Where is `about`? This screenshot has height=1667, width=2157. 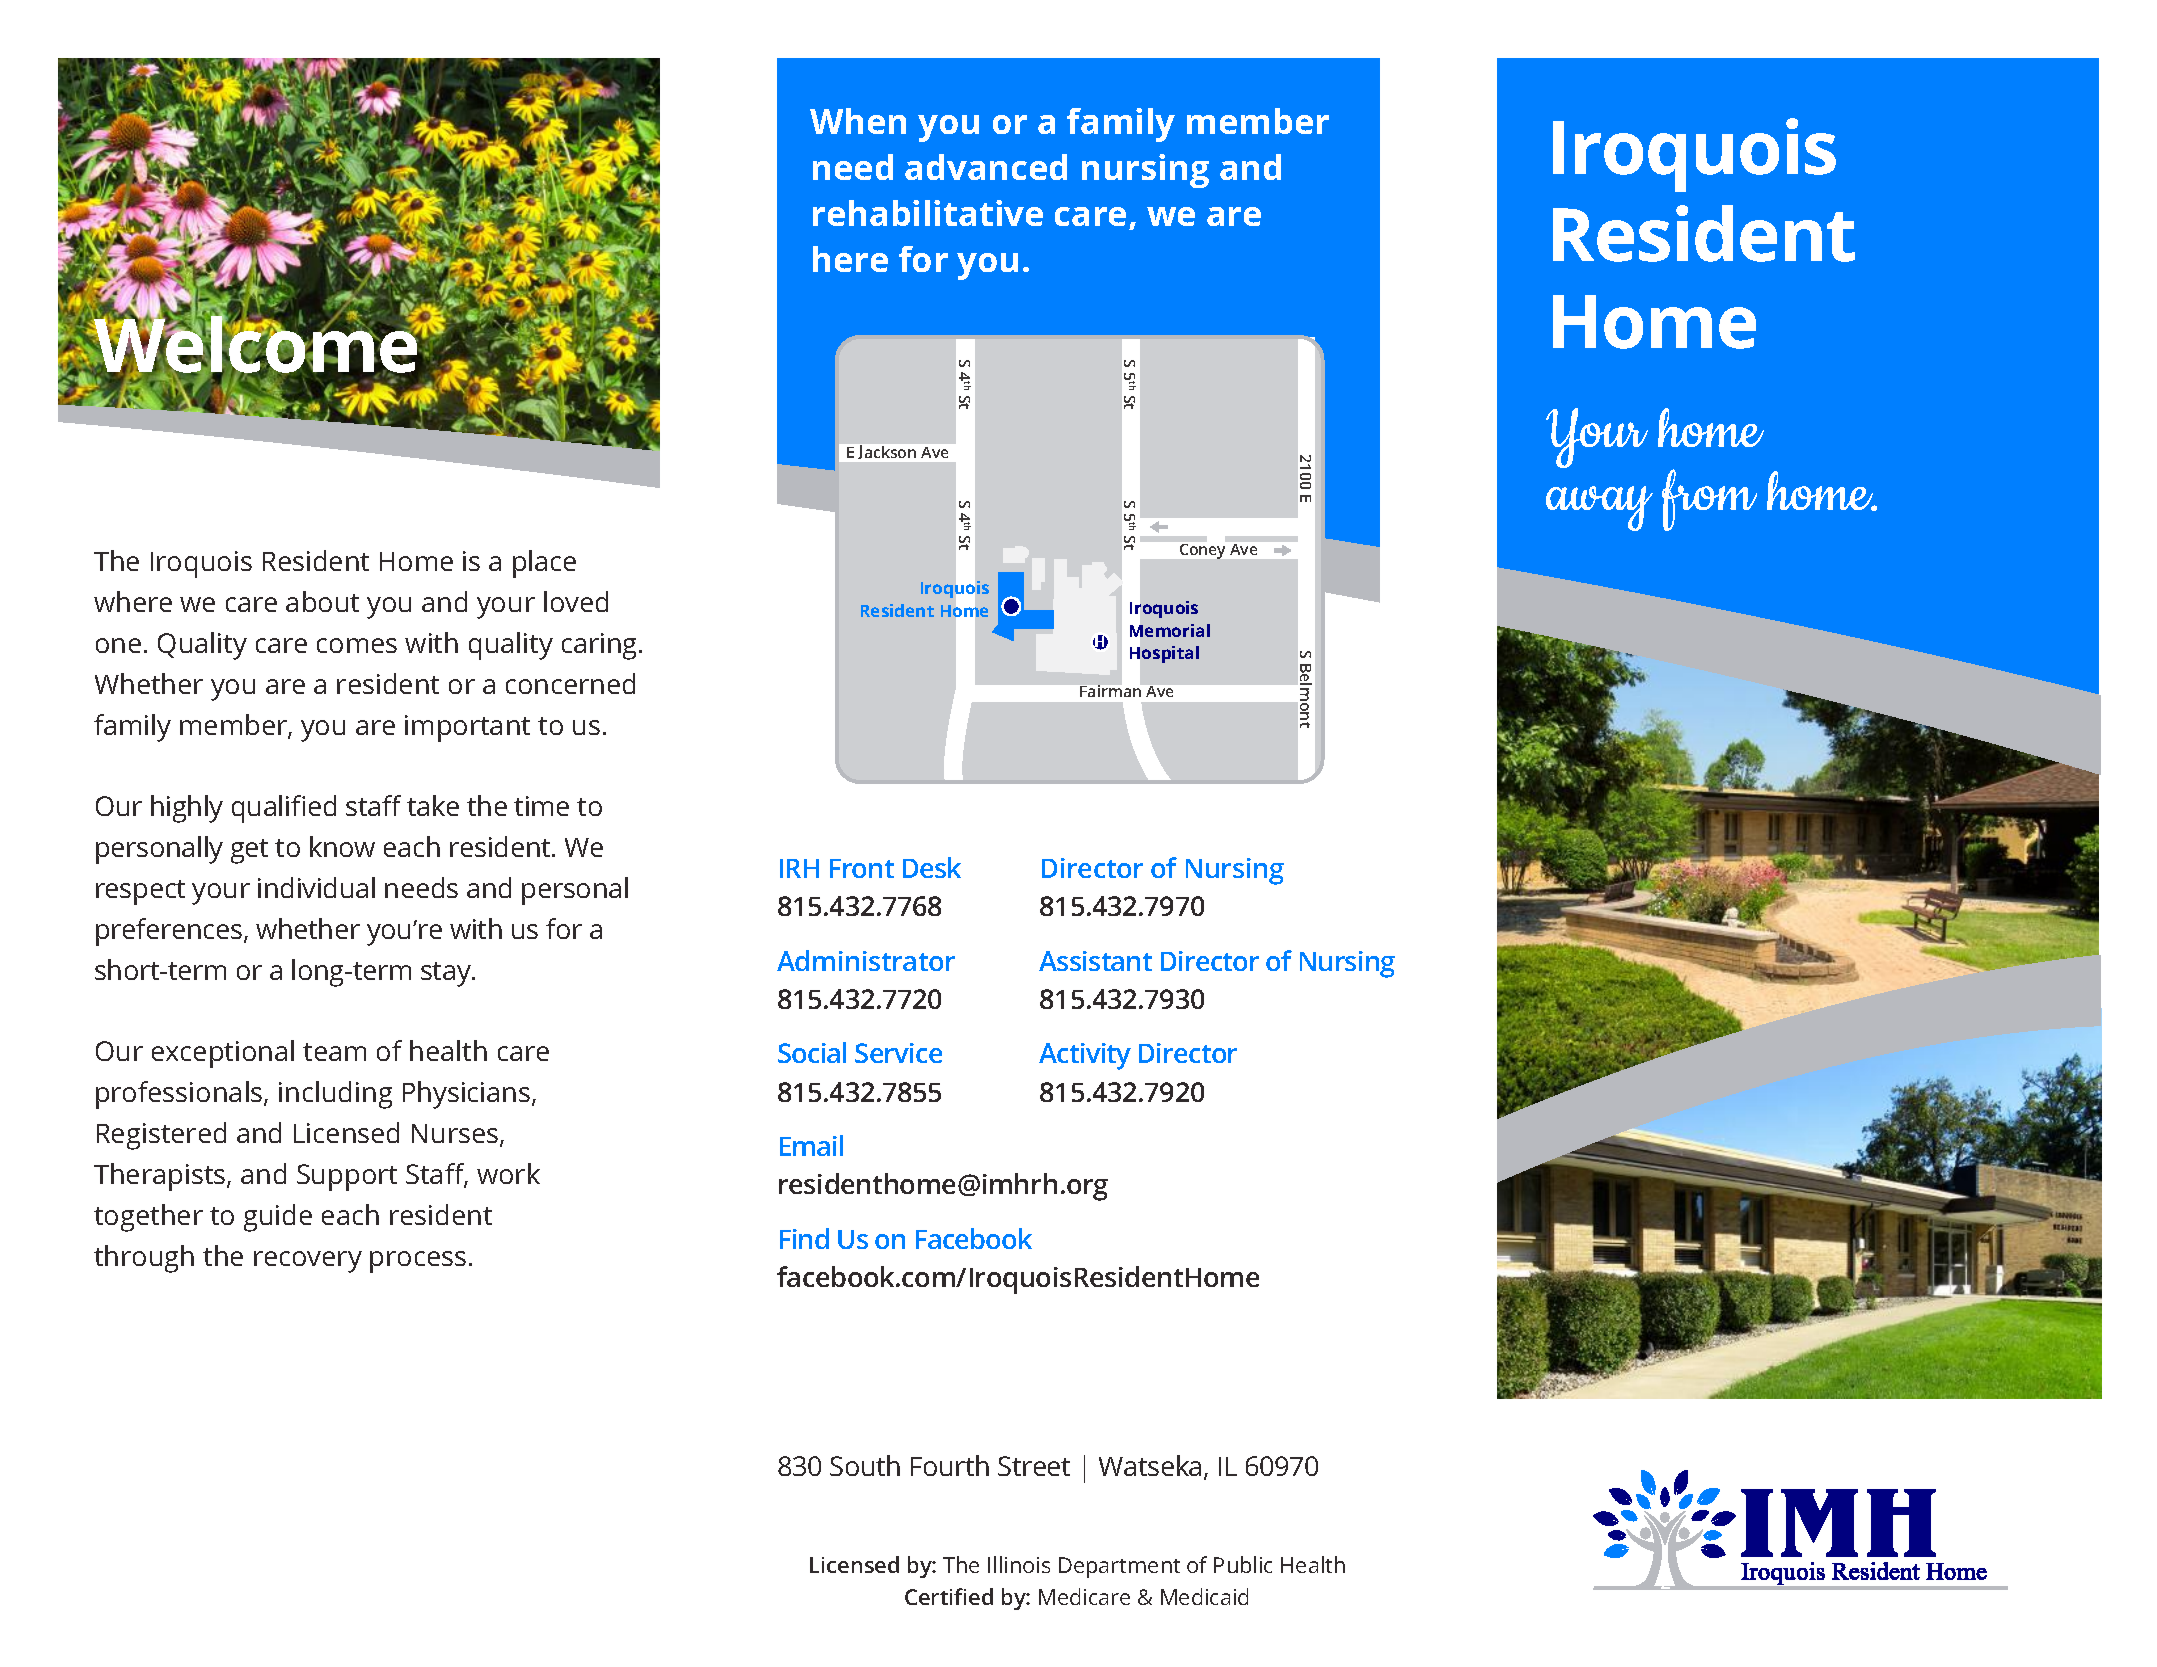 about is located at coordinates (322, 601).
